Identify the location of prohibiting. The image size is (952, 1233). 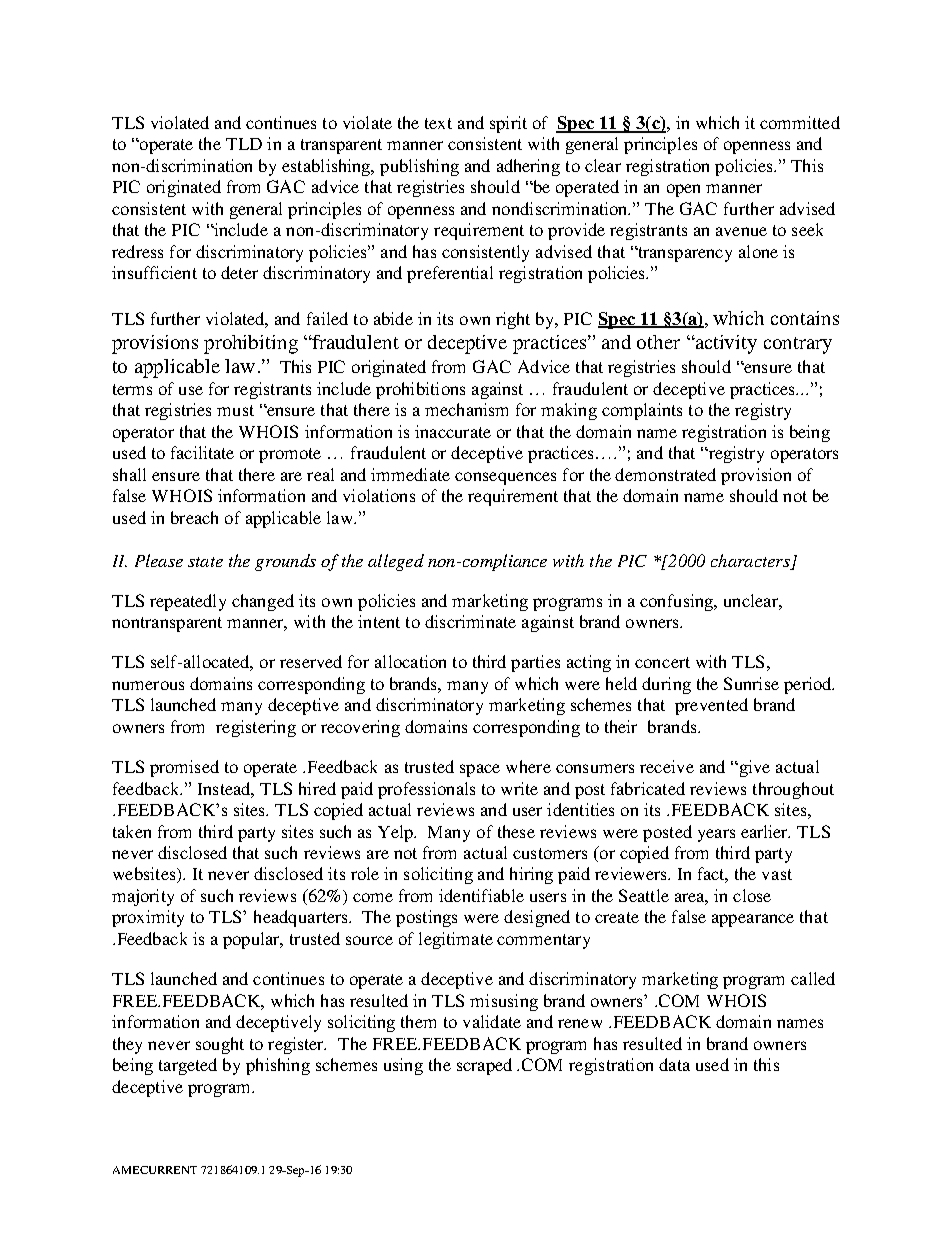
(251, 344).
